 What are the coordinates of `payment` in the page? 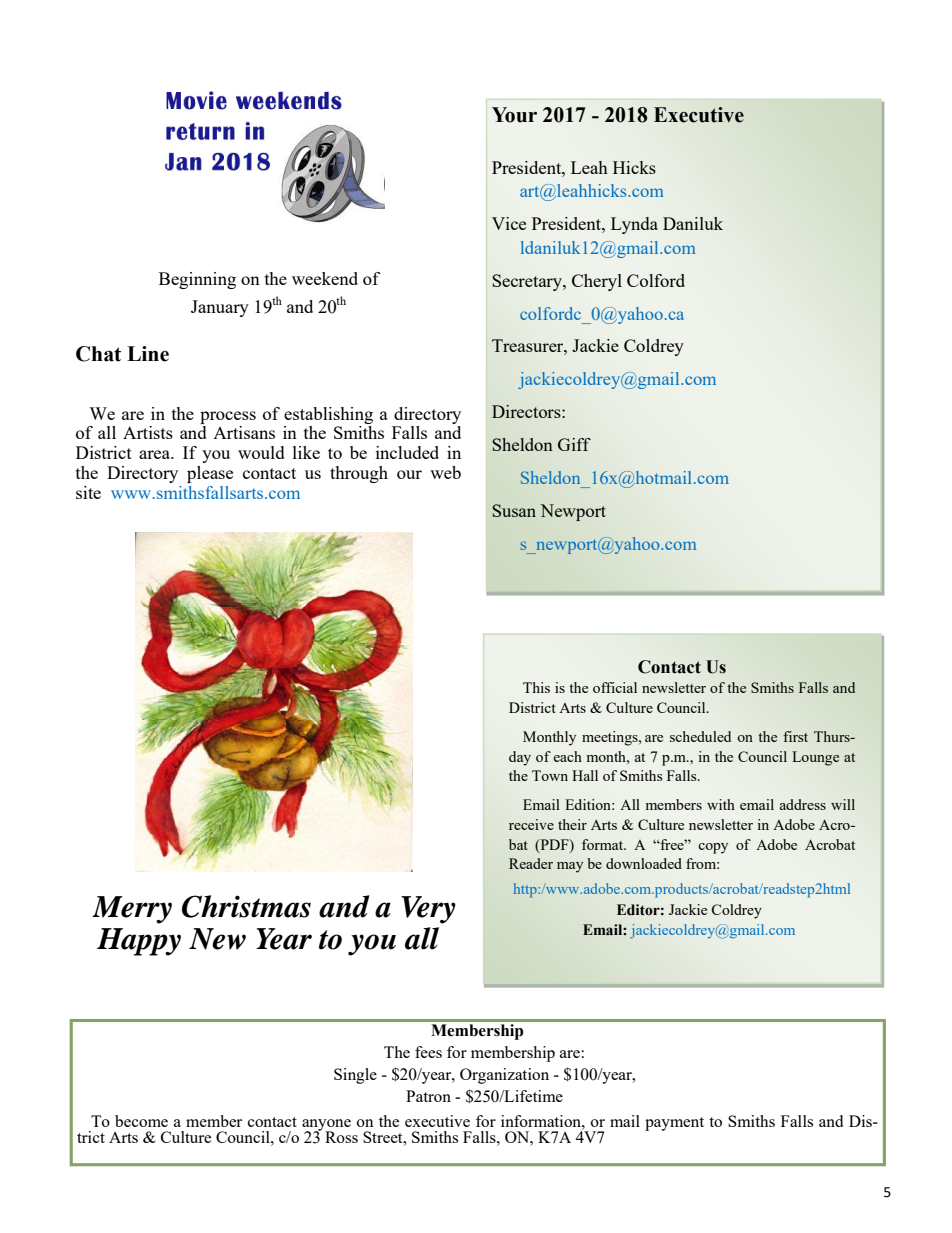 It's located at (674, 1124).
